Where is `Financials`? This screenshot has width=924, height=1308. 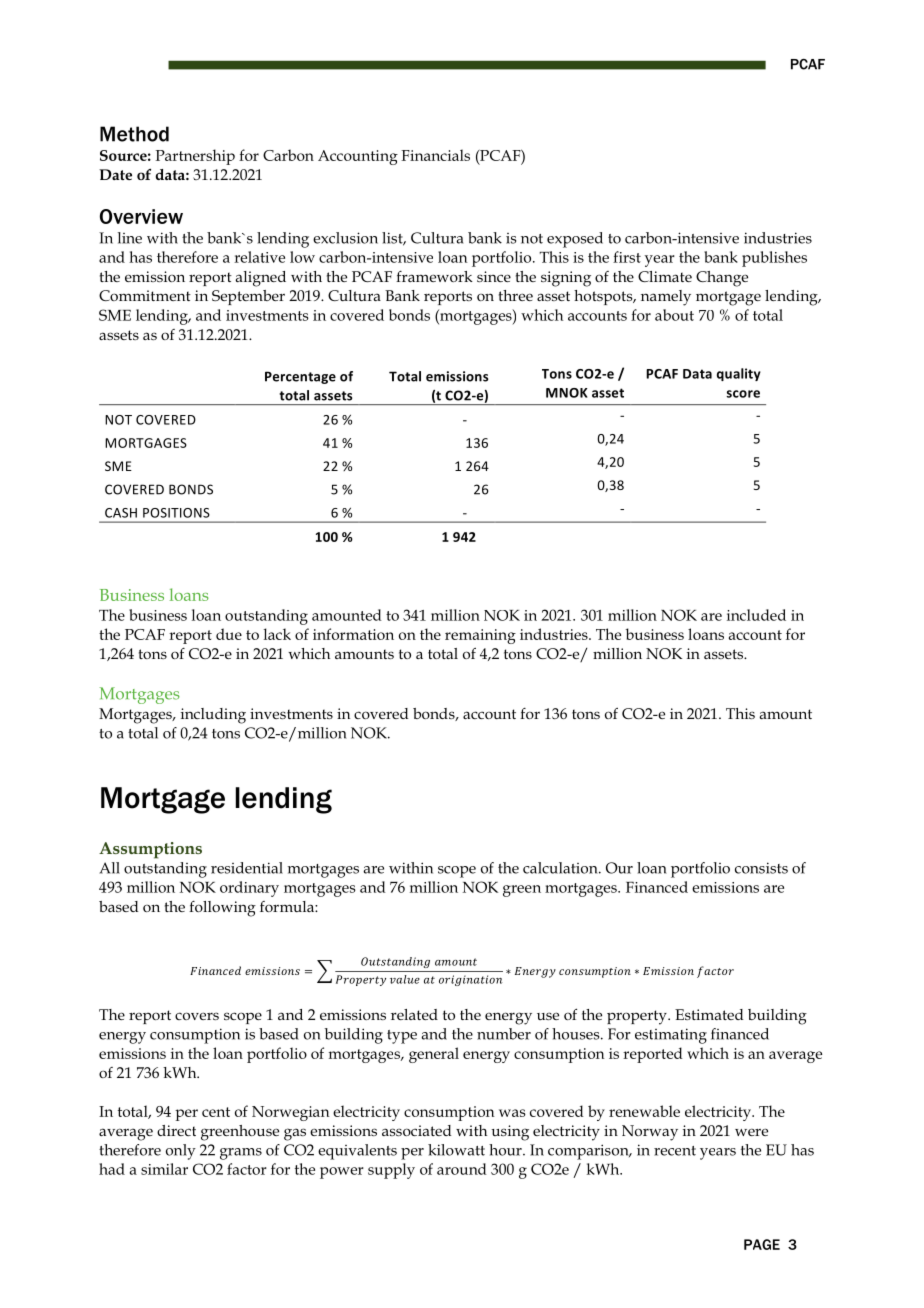
Financials is located at coordinates (435, 155).
